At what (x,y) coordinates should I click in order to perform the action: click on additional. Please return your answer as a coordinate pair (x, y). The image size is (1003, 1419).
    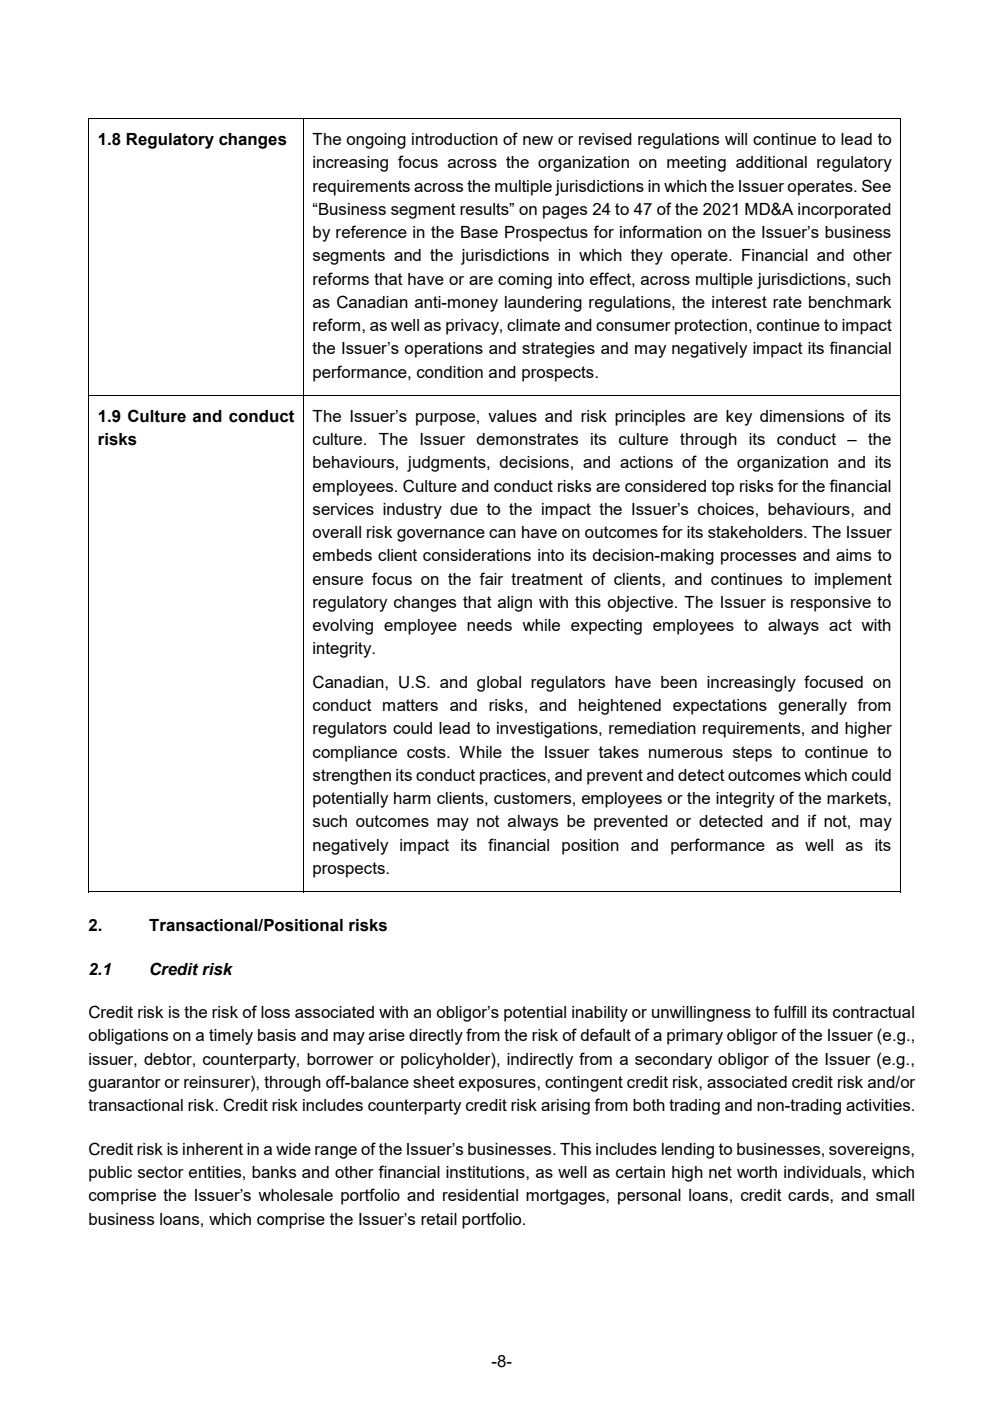
    Looking at the image, I should click on (771, 162).
